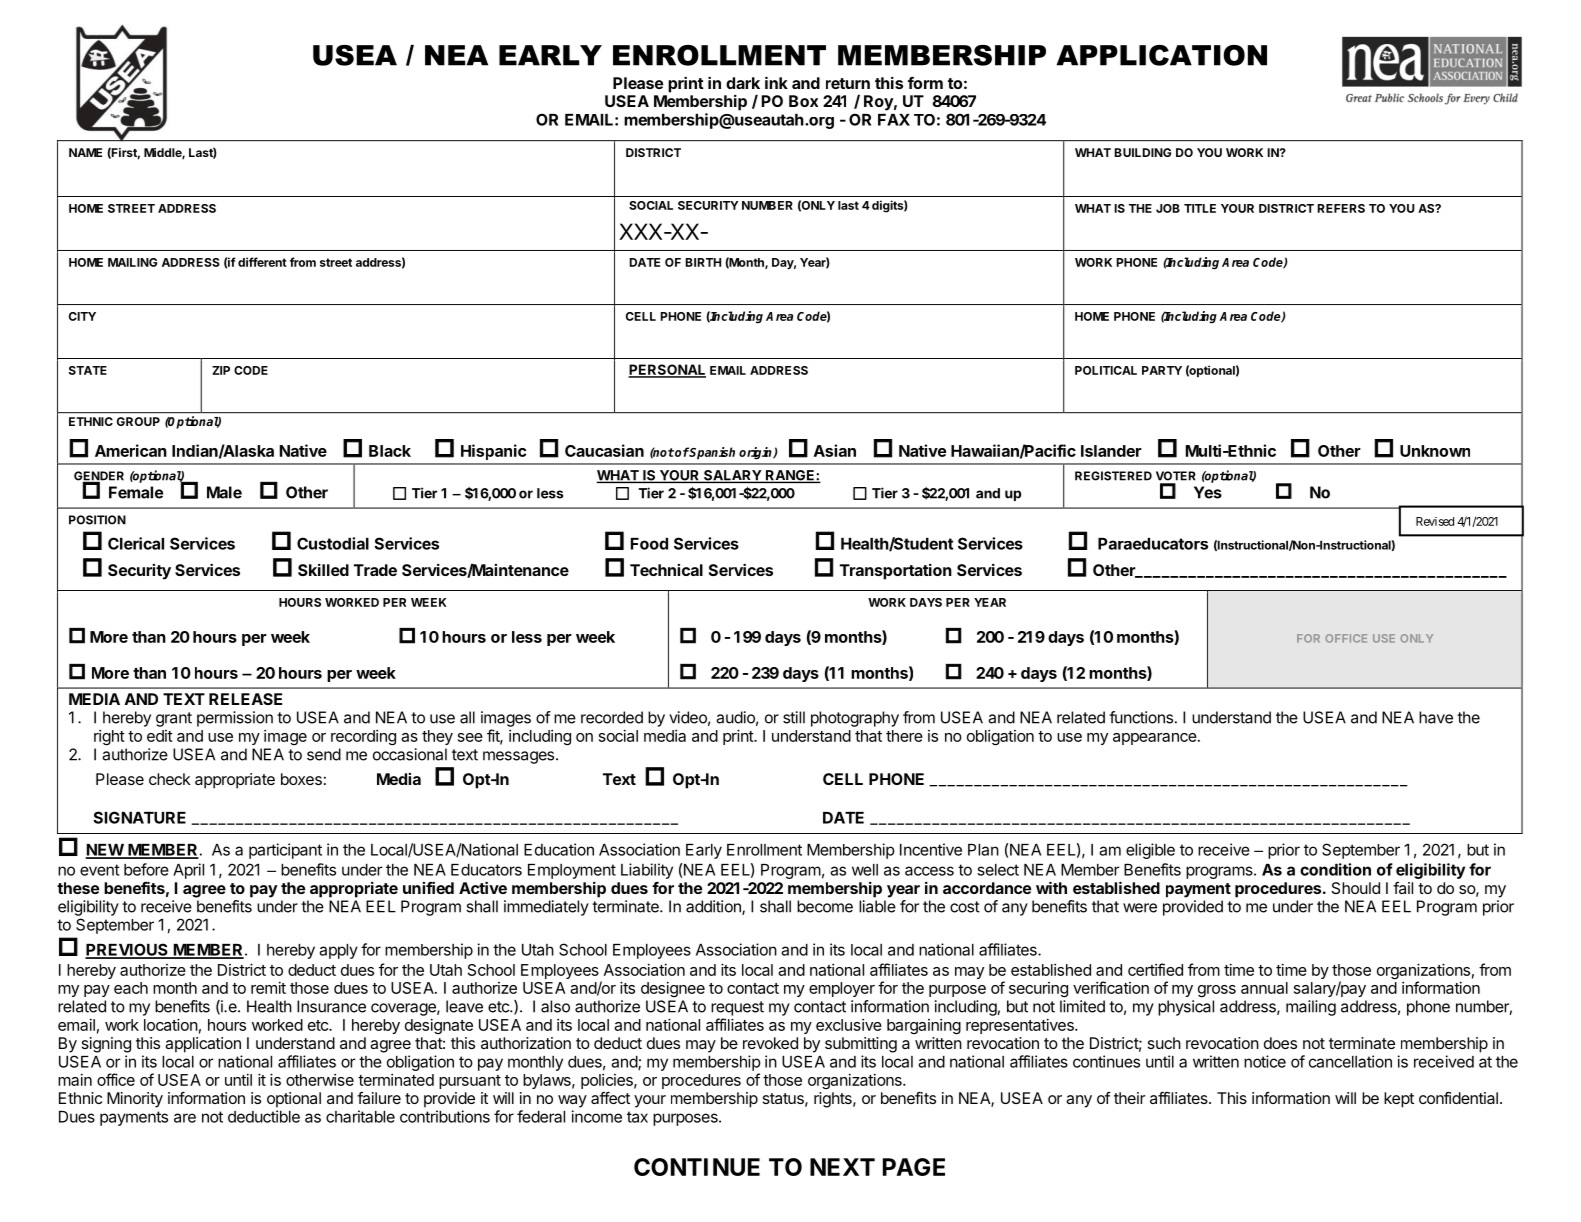  I want to click on ink, so click(776, 82).
